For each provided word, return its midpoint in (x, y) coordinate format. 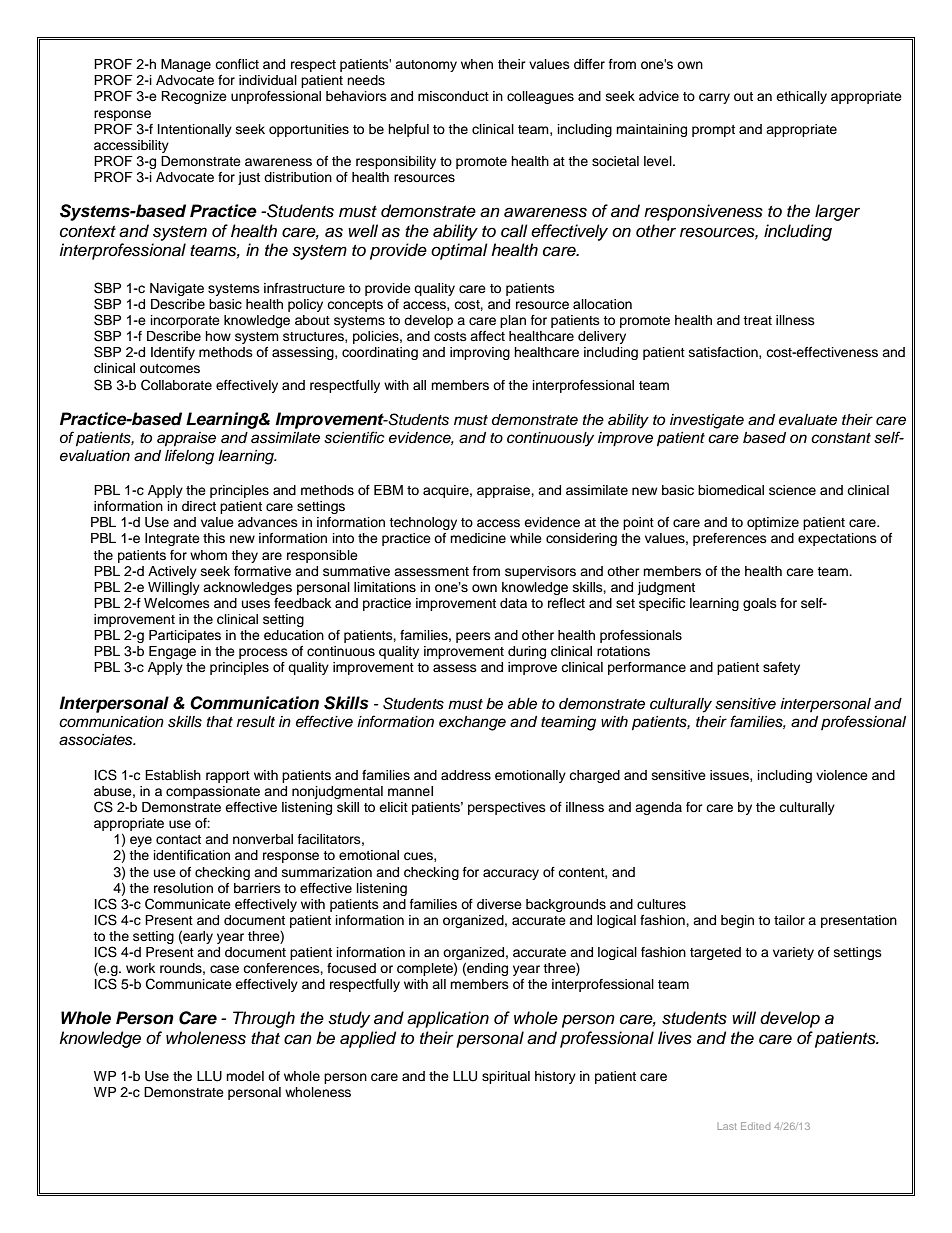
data (513, 603)
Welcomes (177, 603)
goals (760, 604)
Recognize (194, 97)
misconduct (453, 96)
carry (714, 98)
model (245, 1076)
